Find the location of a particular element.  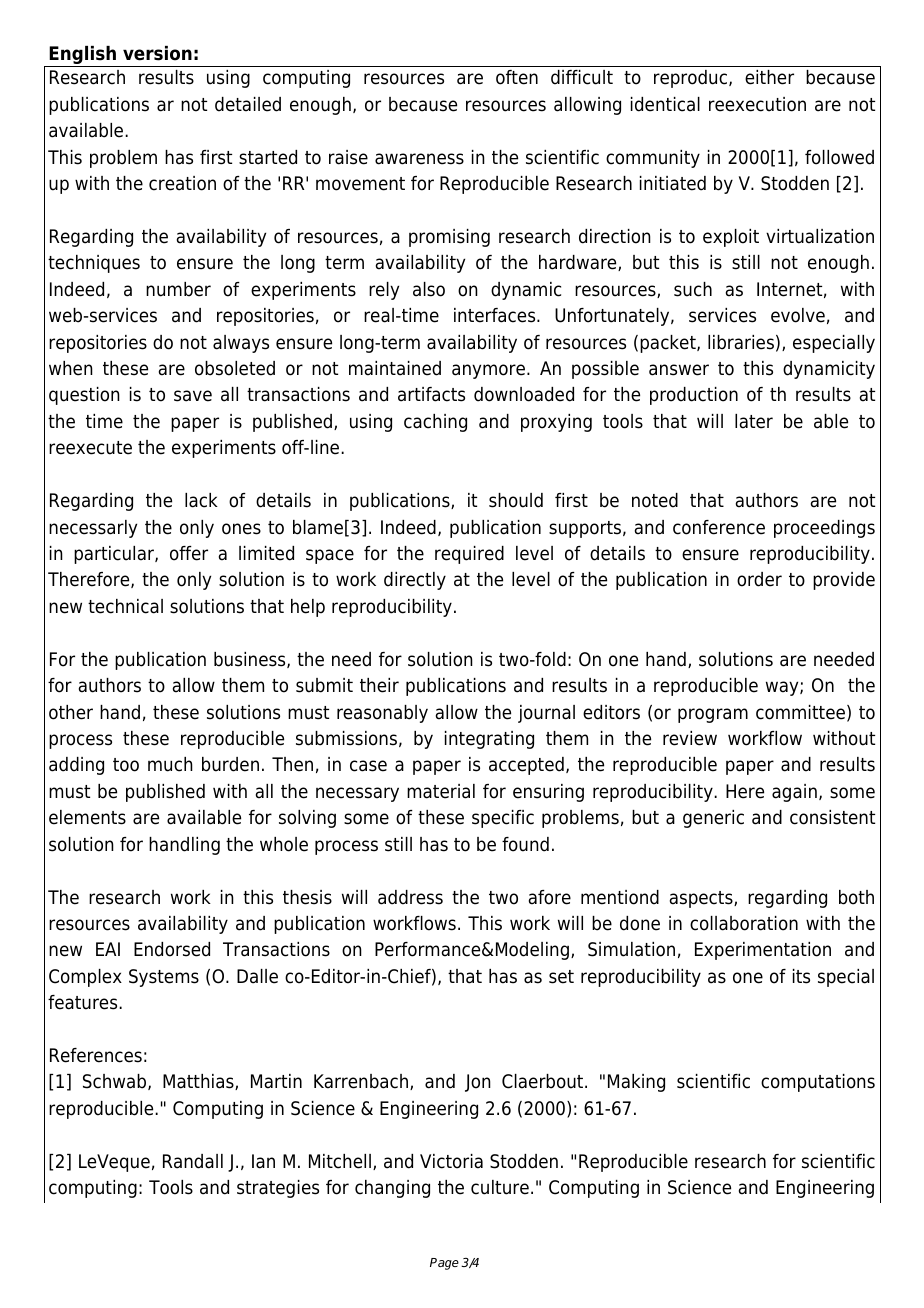

their is located at coordinates (379, 685).
